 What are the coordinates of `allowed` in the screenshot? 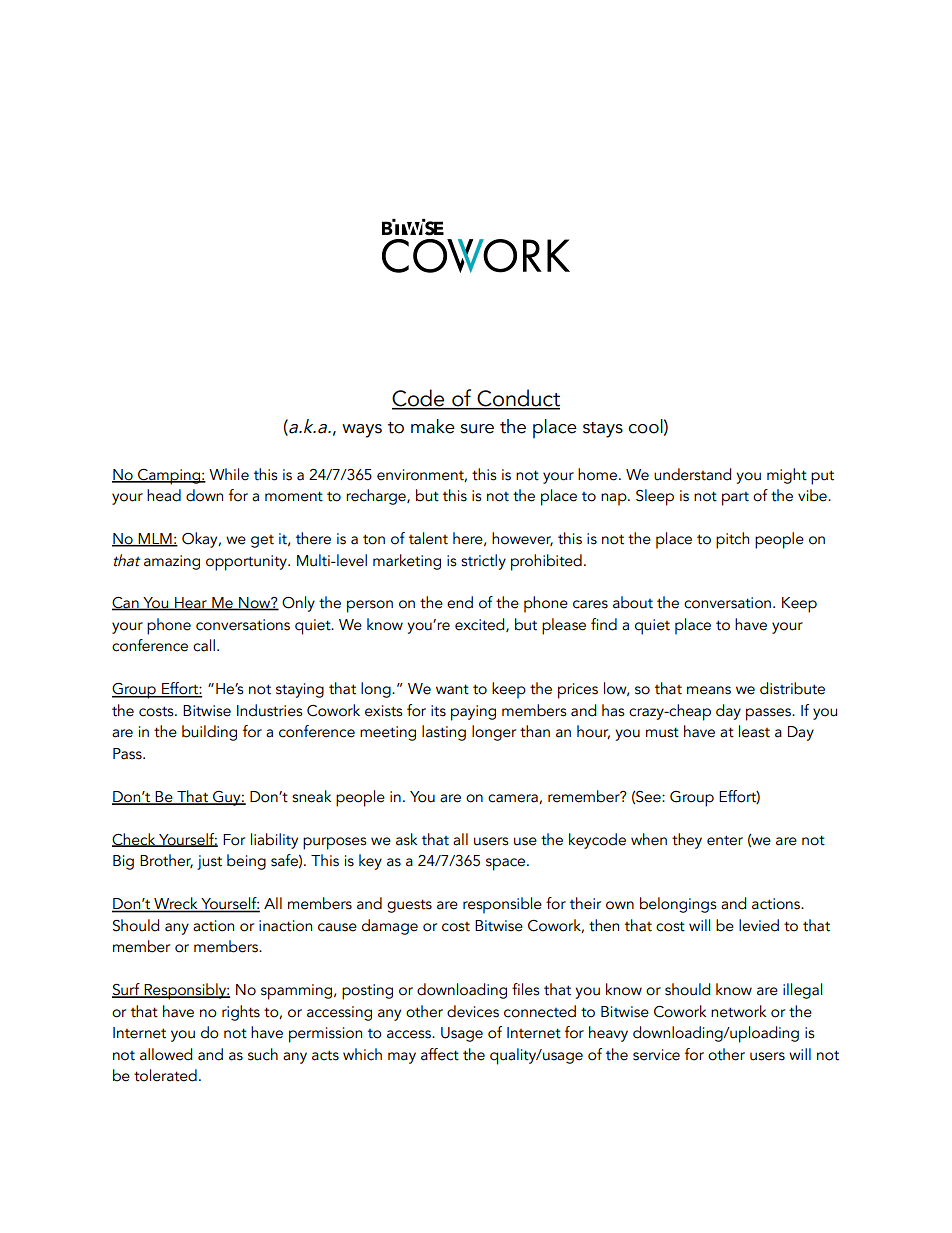 It's located at (166, 1054).
